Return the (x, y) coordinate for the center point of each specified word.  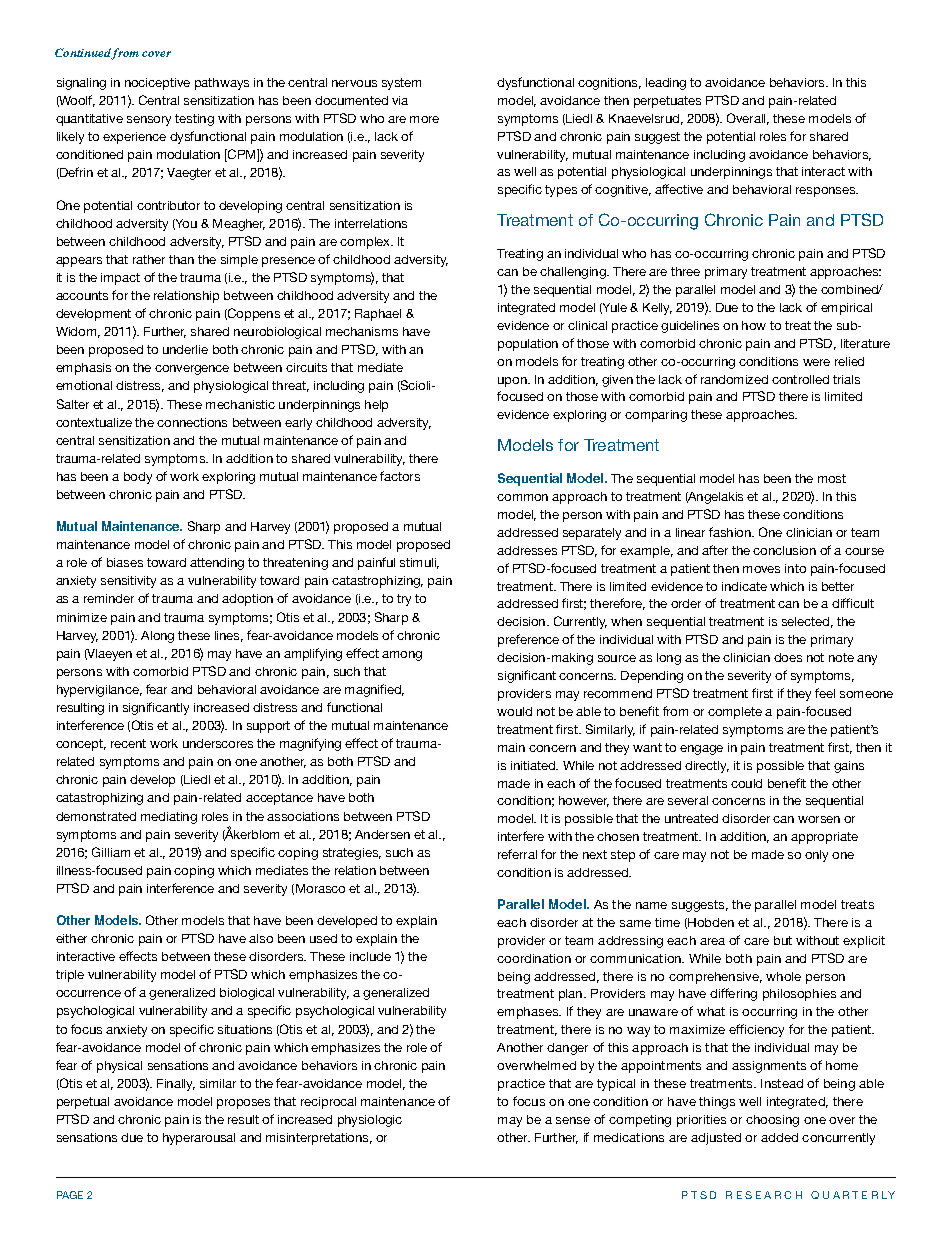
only (816, 856)
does (788, 657)
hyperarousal (199, 1139)
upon (513, 382)
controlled (800, 379)
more (424, 119)
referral (517, 854)
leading (666, 84)
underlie (185, 349)
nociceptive (157, 84)
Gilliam (111, 852)
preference (528, 640)
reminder (109, 598)
